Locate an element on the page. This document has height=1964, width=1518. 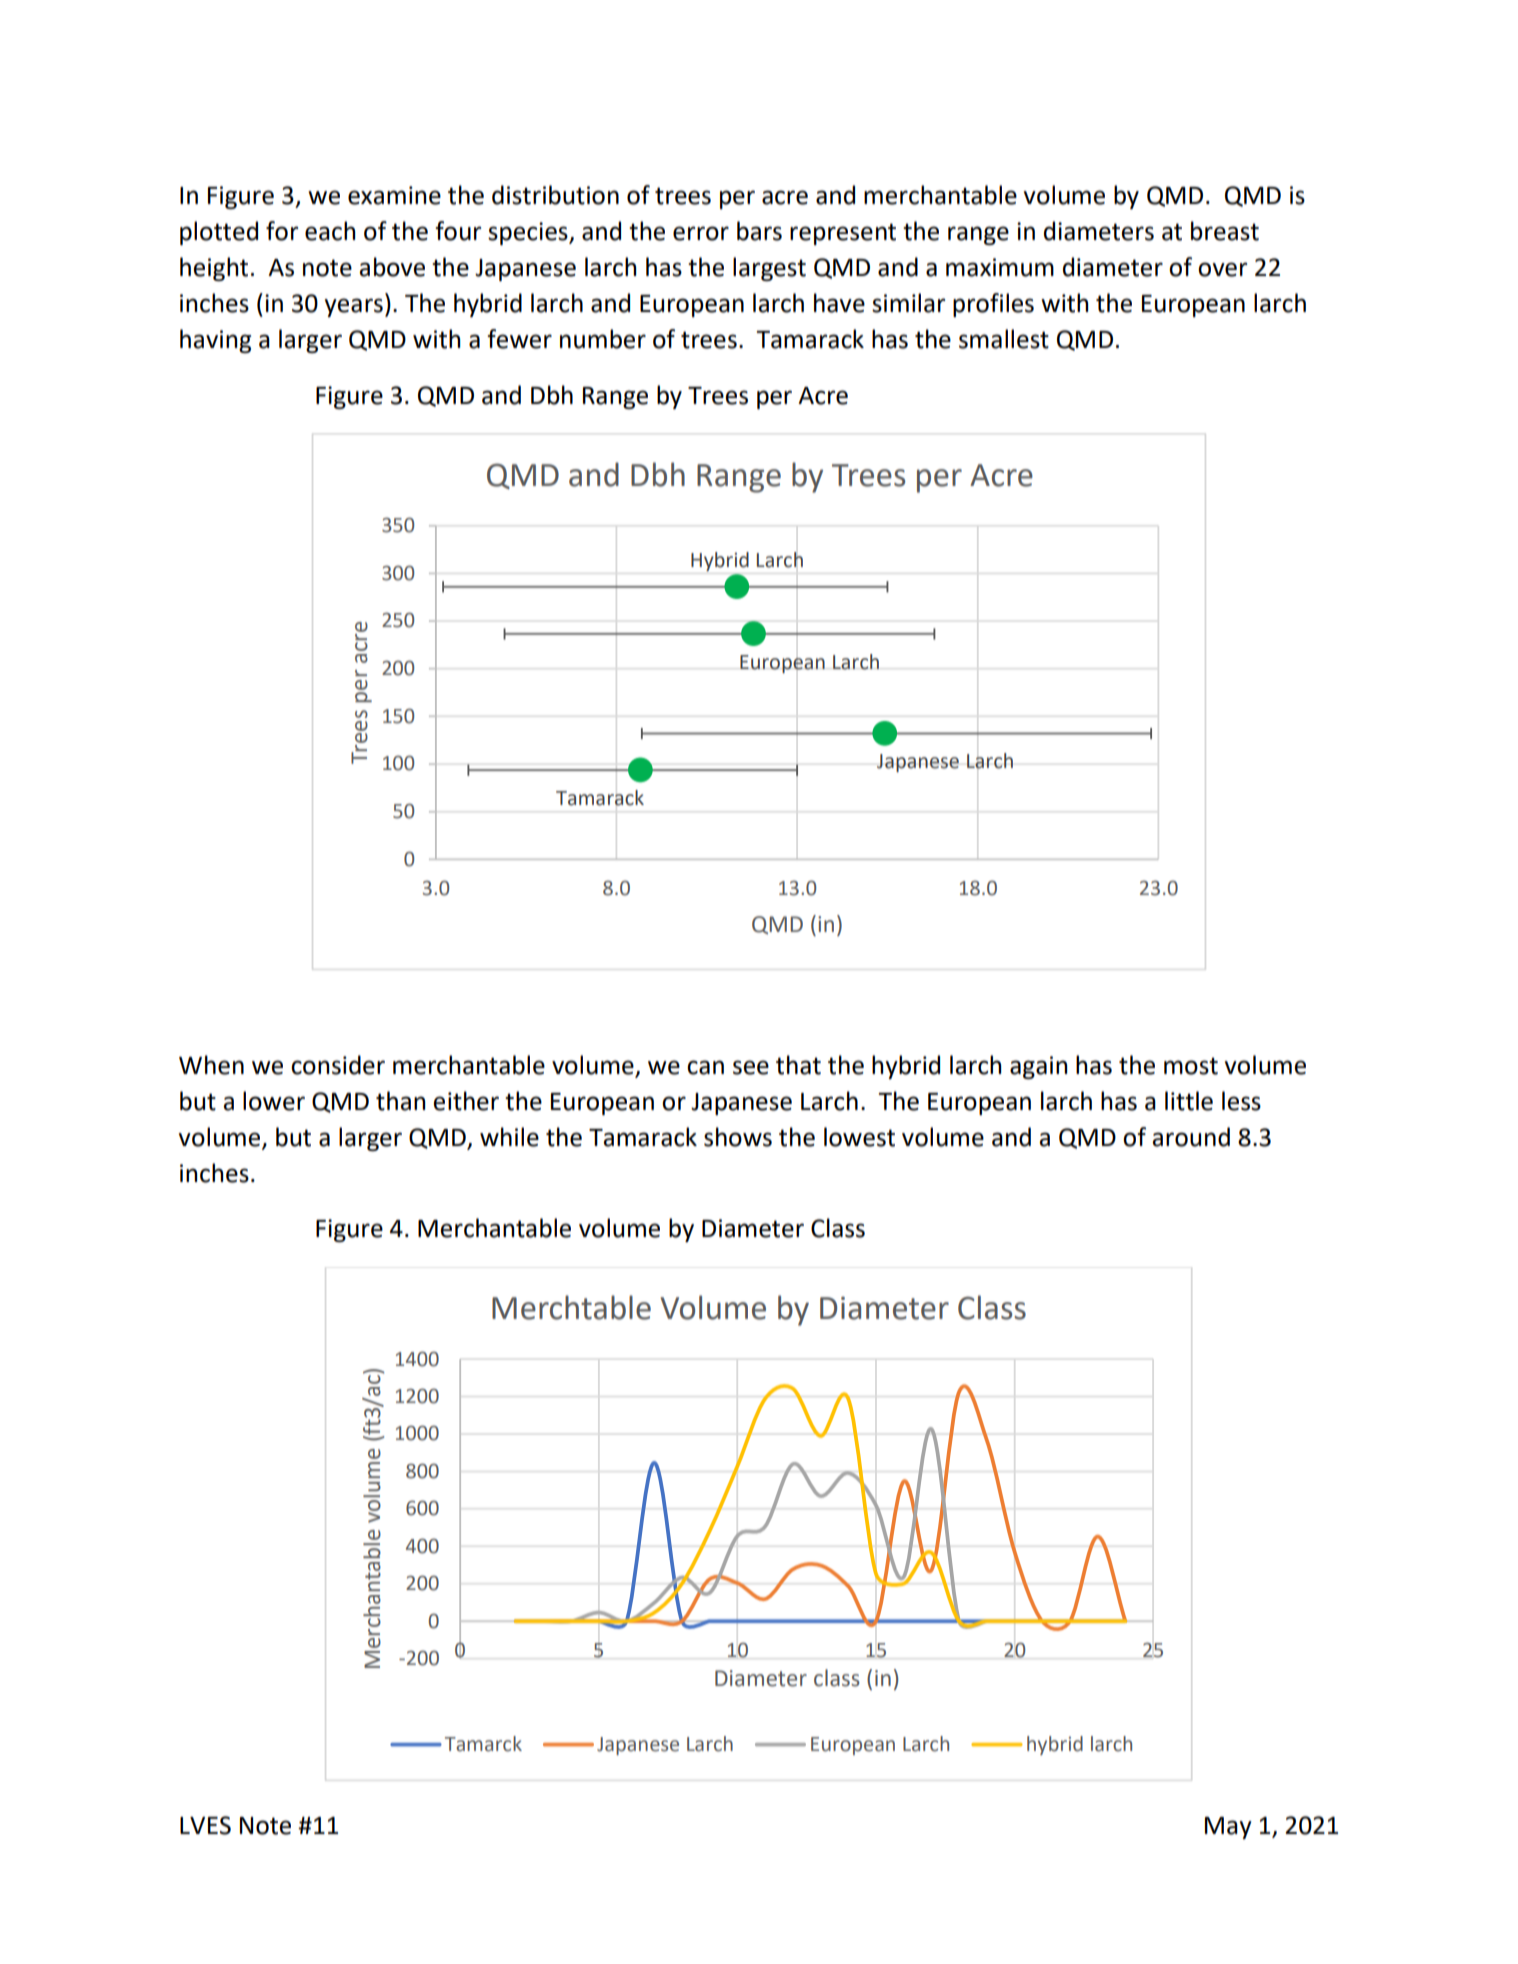
breast is located at coordinates (1225, 231).
